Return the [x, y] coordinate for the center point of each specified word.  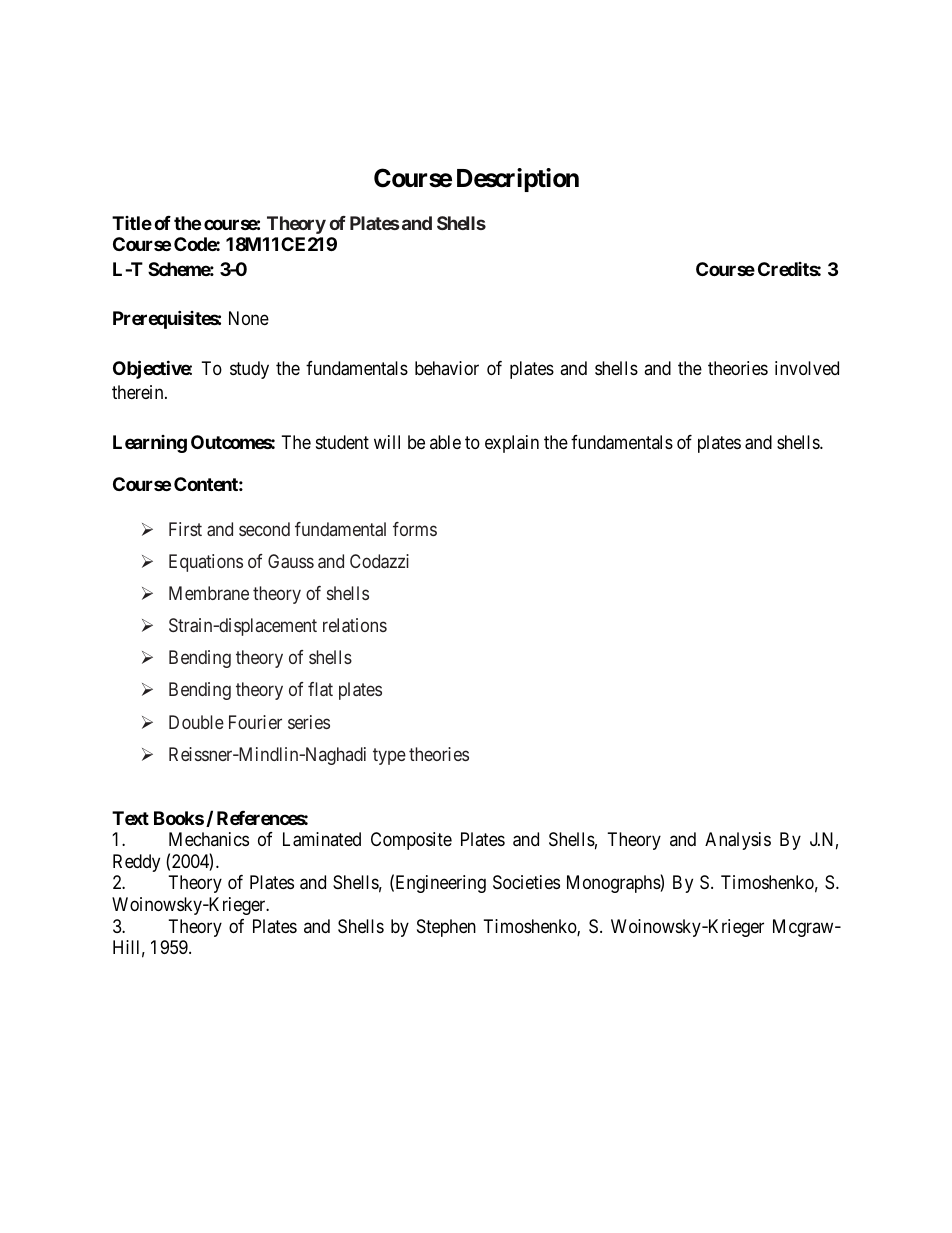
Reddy [136, 863]
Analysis [738, 841]
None [249, 318]
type [389, 756]
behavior [447, 368]
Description [518, 180]
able [445, 442]
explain [512, 444]
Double [196, 722]
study [249, 370]
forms [415, 529]
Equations [206, 563]
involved [807, 368]
